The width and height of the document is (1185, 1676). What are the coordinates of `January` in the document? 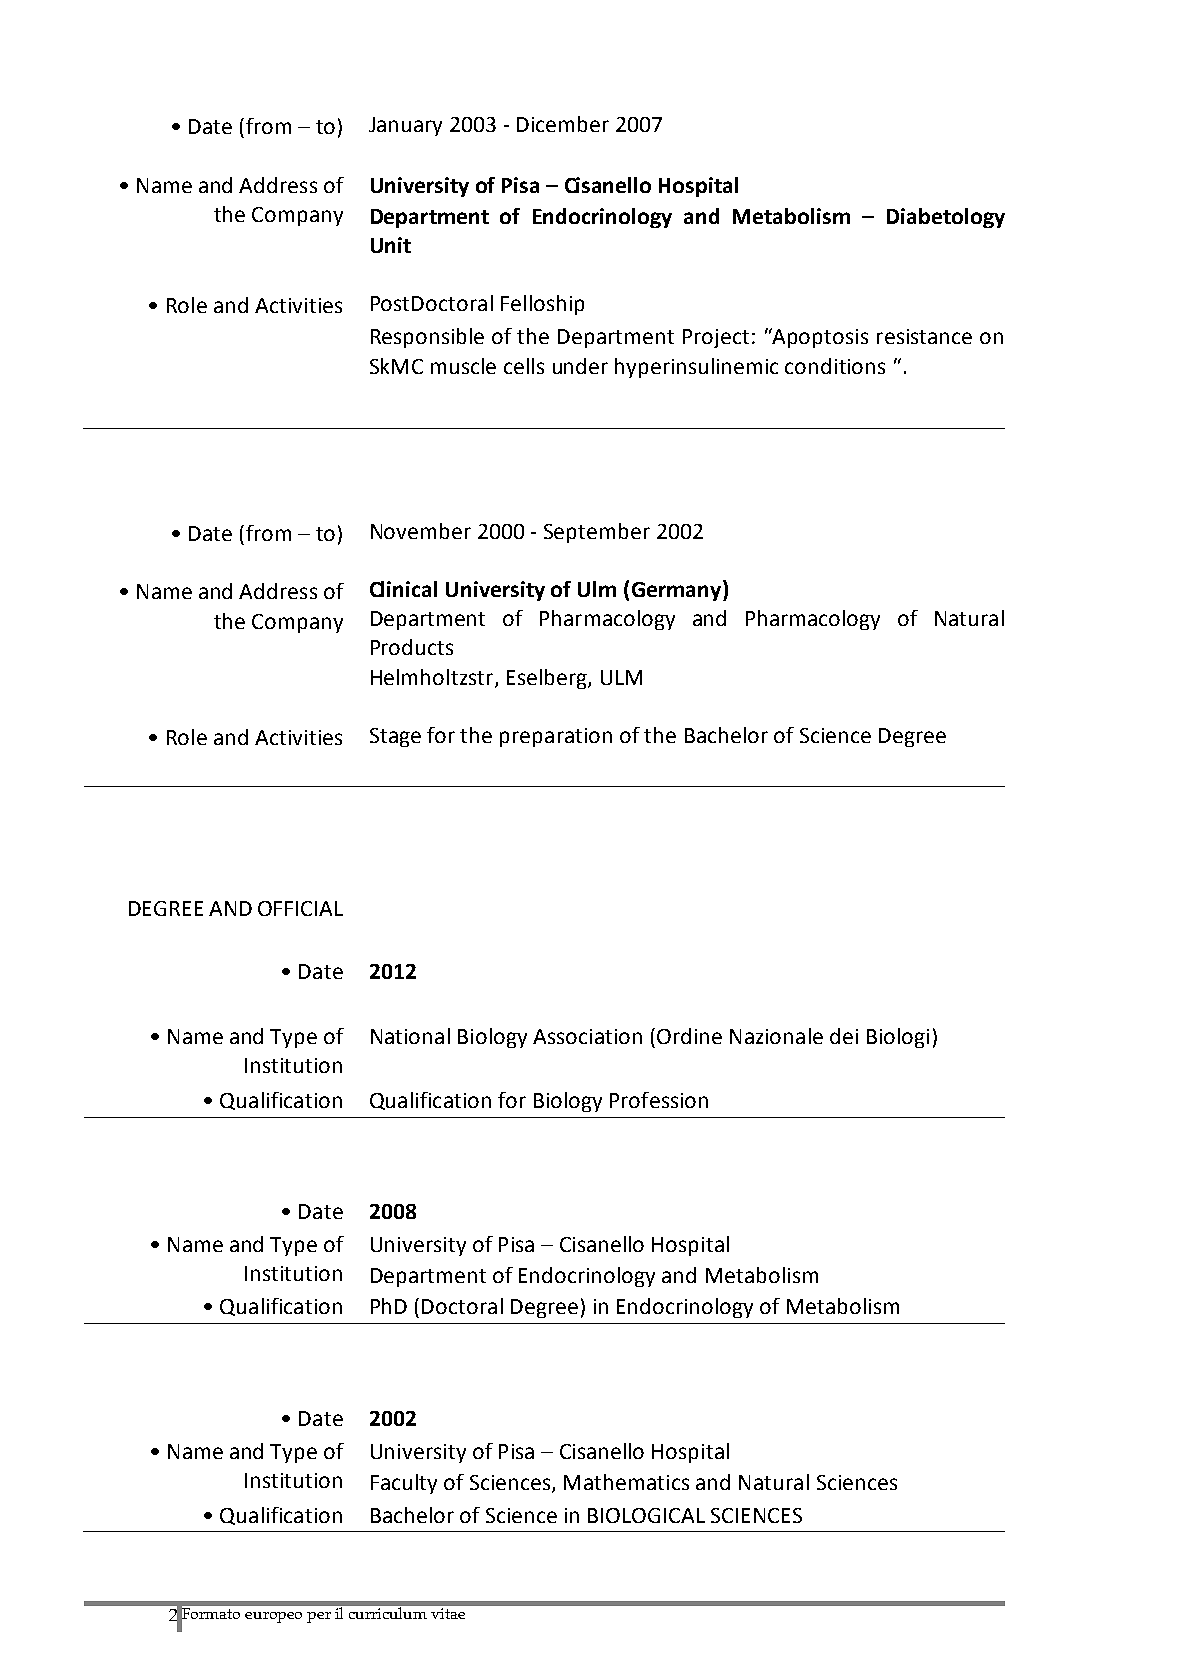 It's located at (405, 126).
